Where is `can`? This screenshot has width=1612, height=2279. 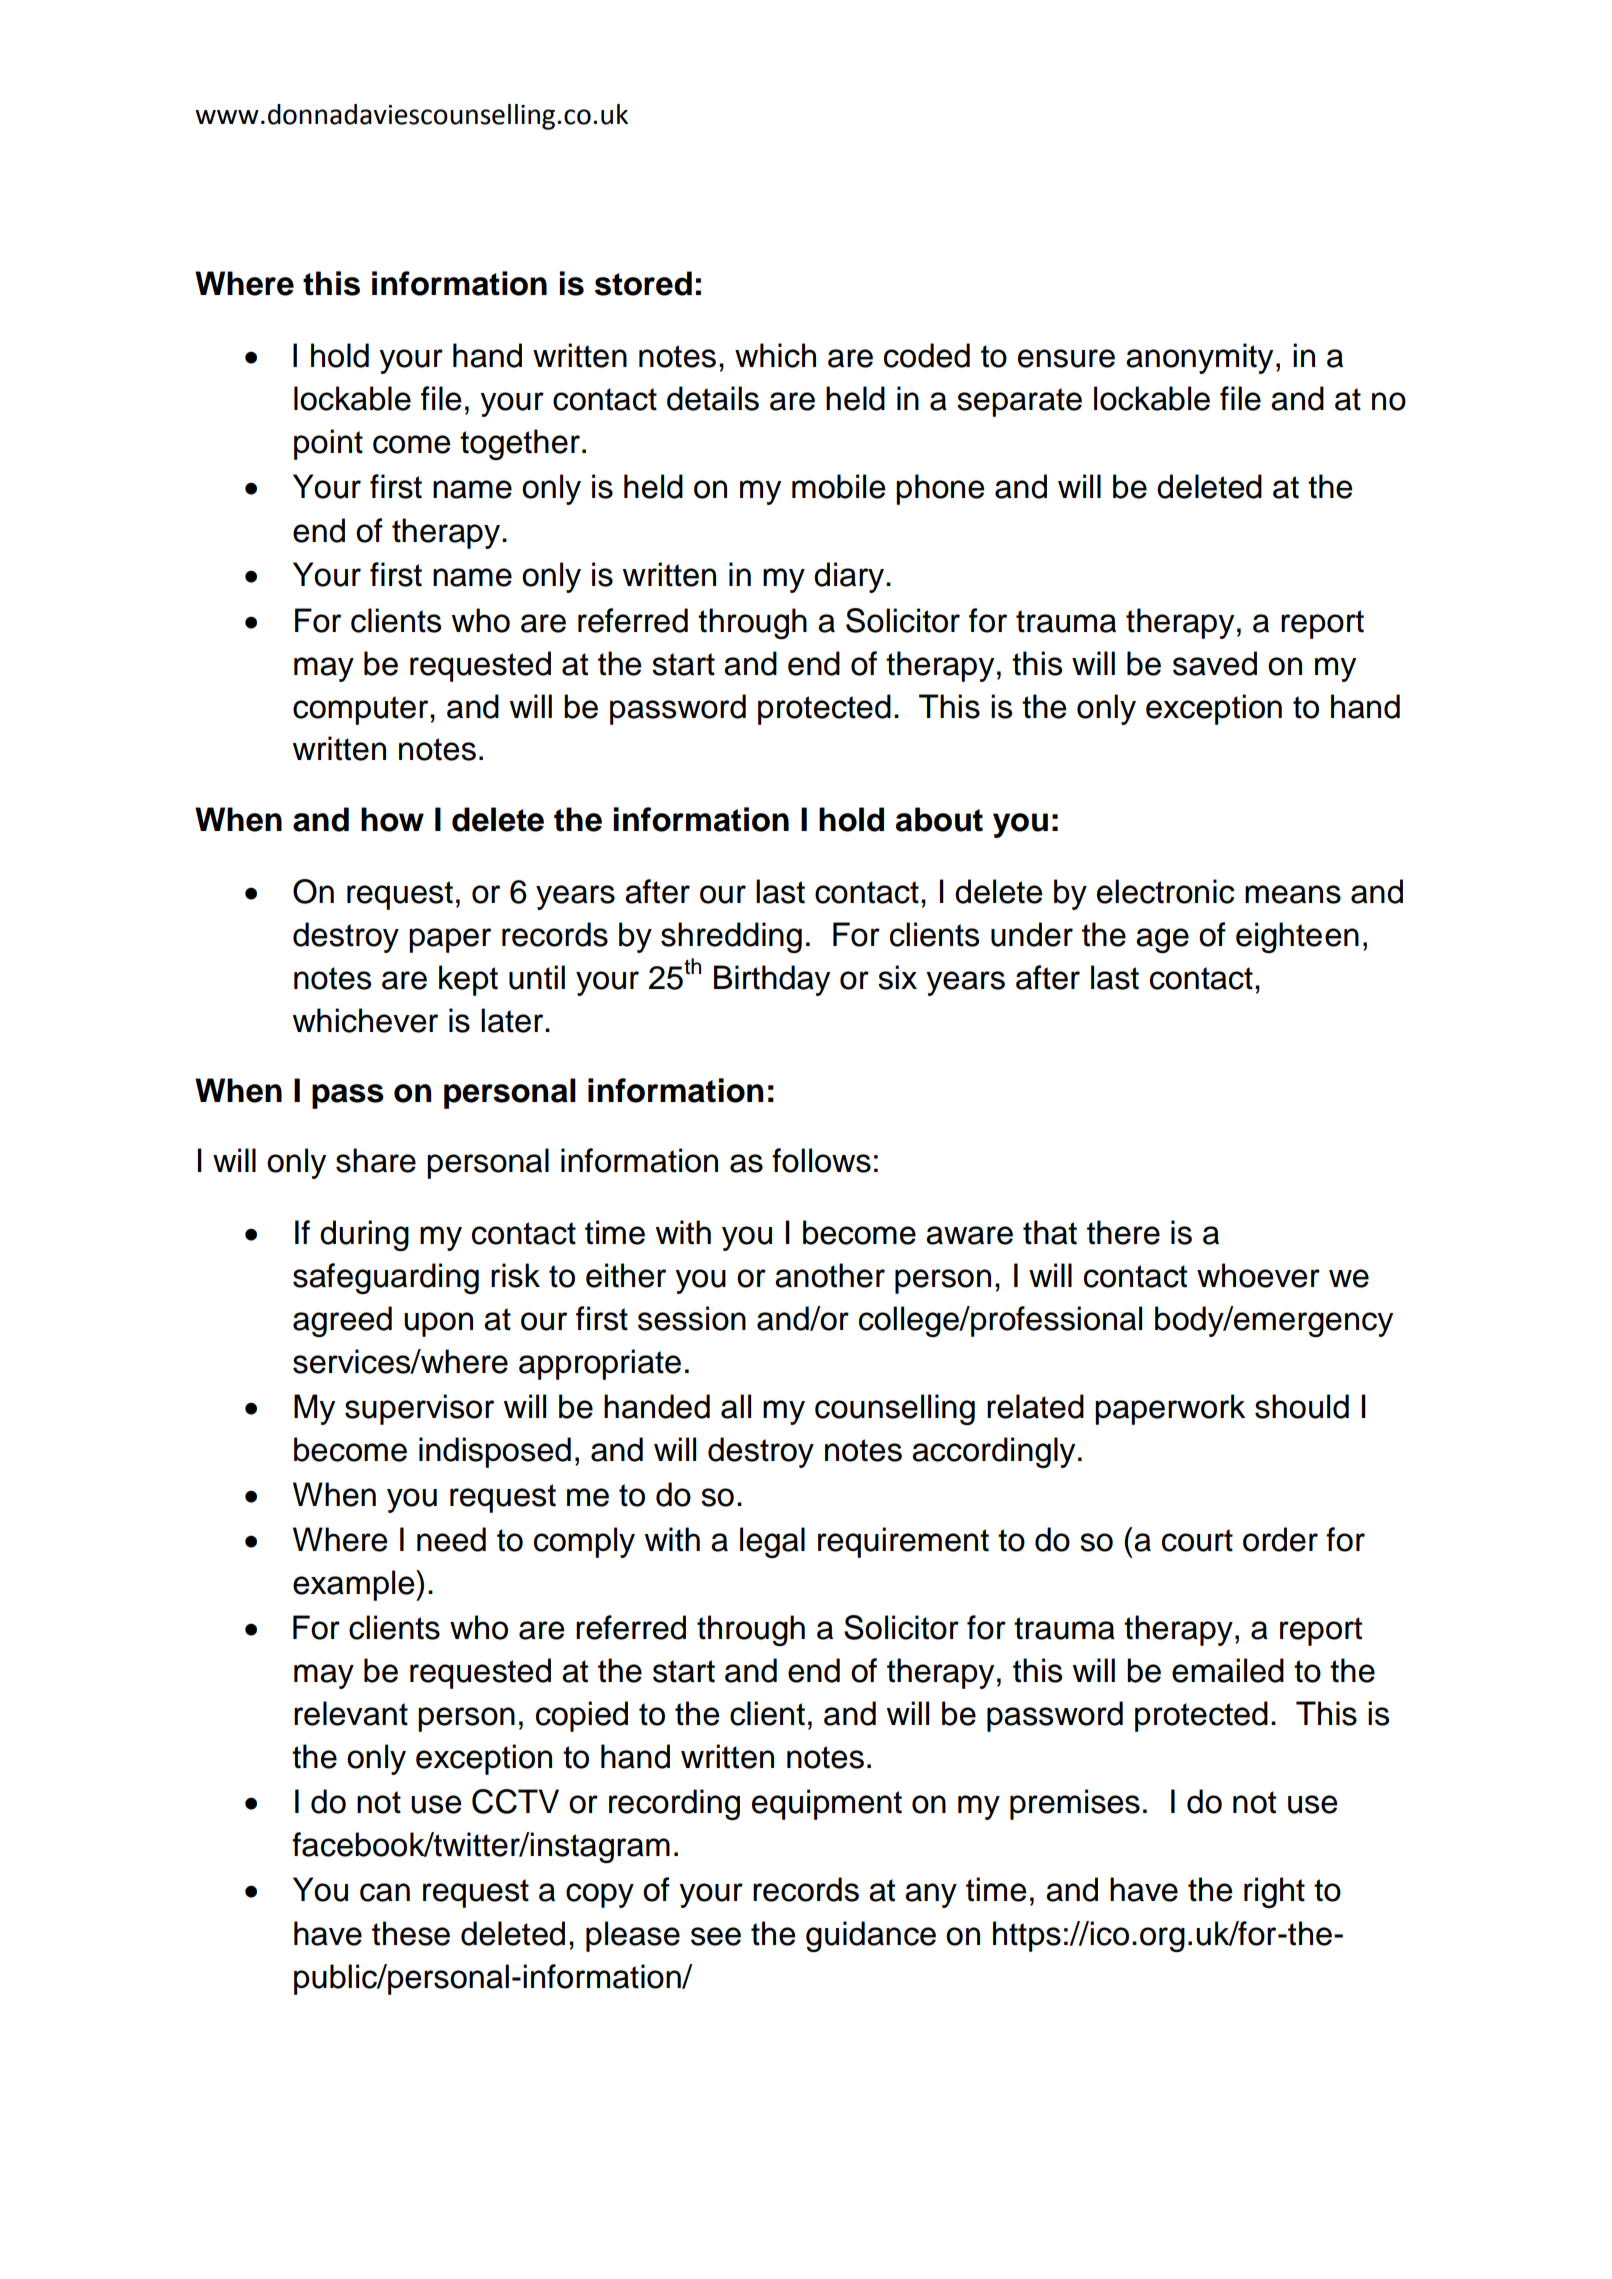
can is located at coordinates (385, 1892).
